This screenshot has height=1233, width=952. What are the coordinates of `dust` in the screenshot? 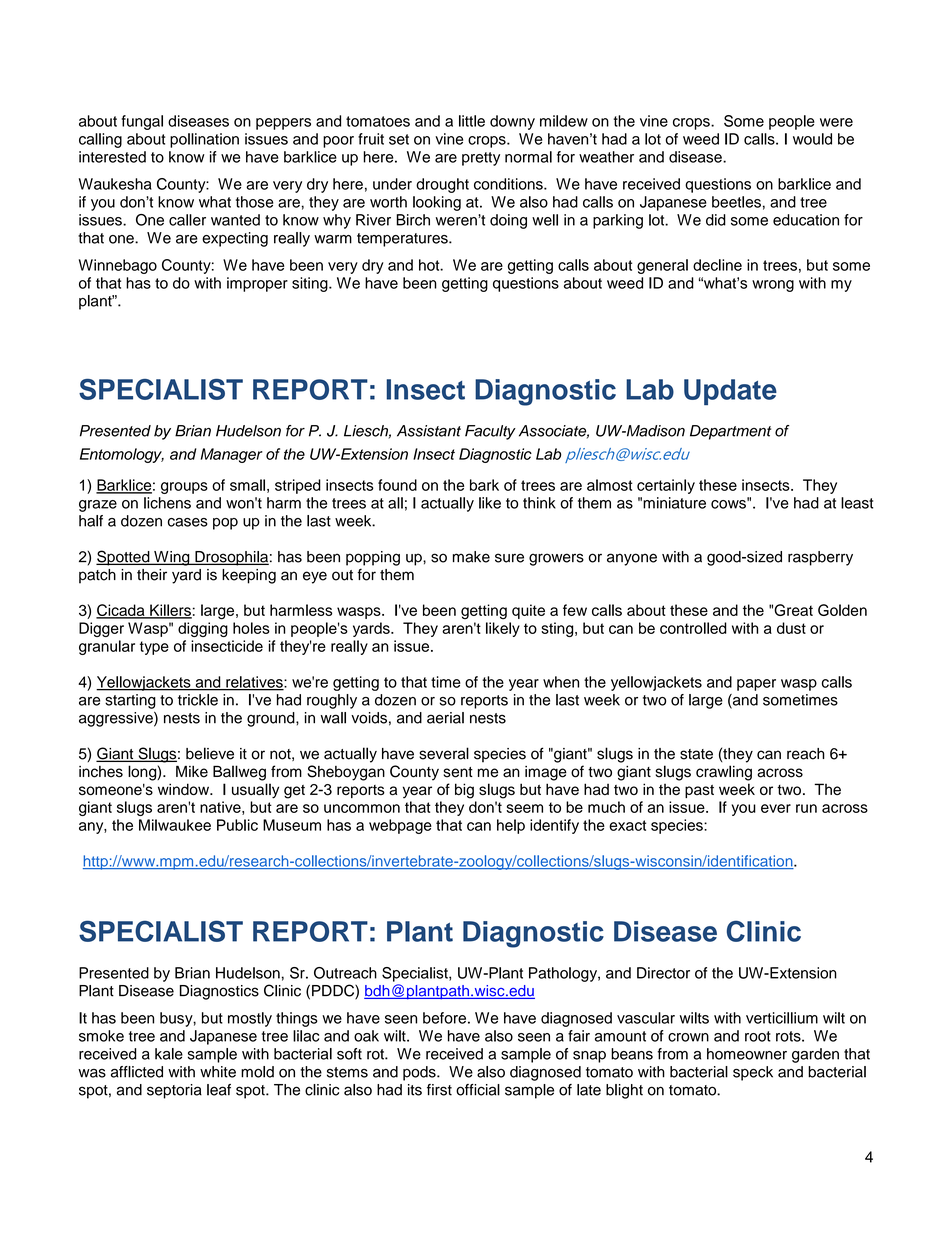 It's located at (791, 628).
